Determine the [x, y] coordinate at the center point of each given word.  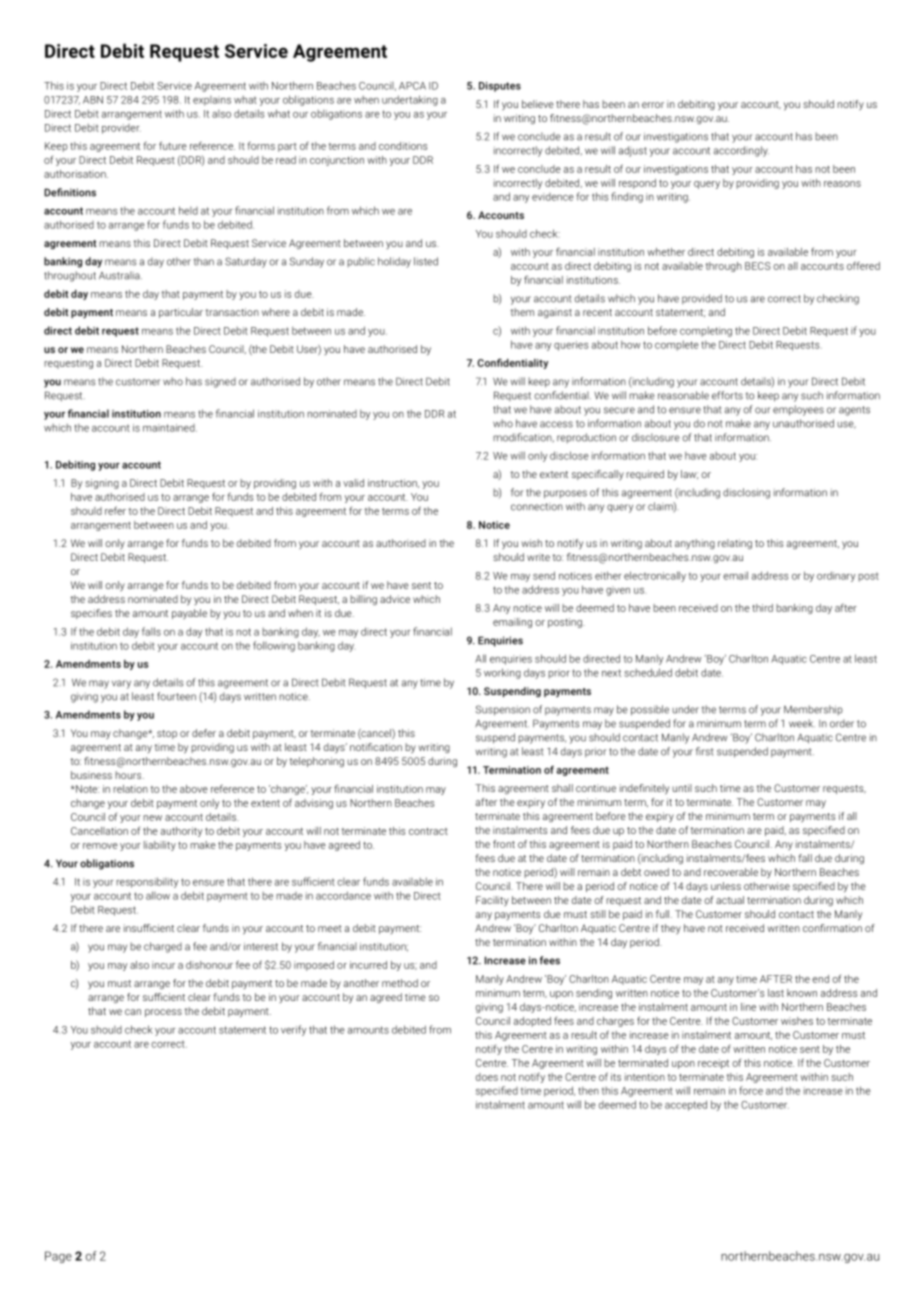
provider [121, 129]
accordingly [741, 151]
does [487, 1077]
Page [58, 1257]
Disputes [500, 87]
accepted [686, 1105]
